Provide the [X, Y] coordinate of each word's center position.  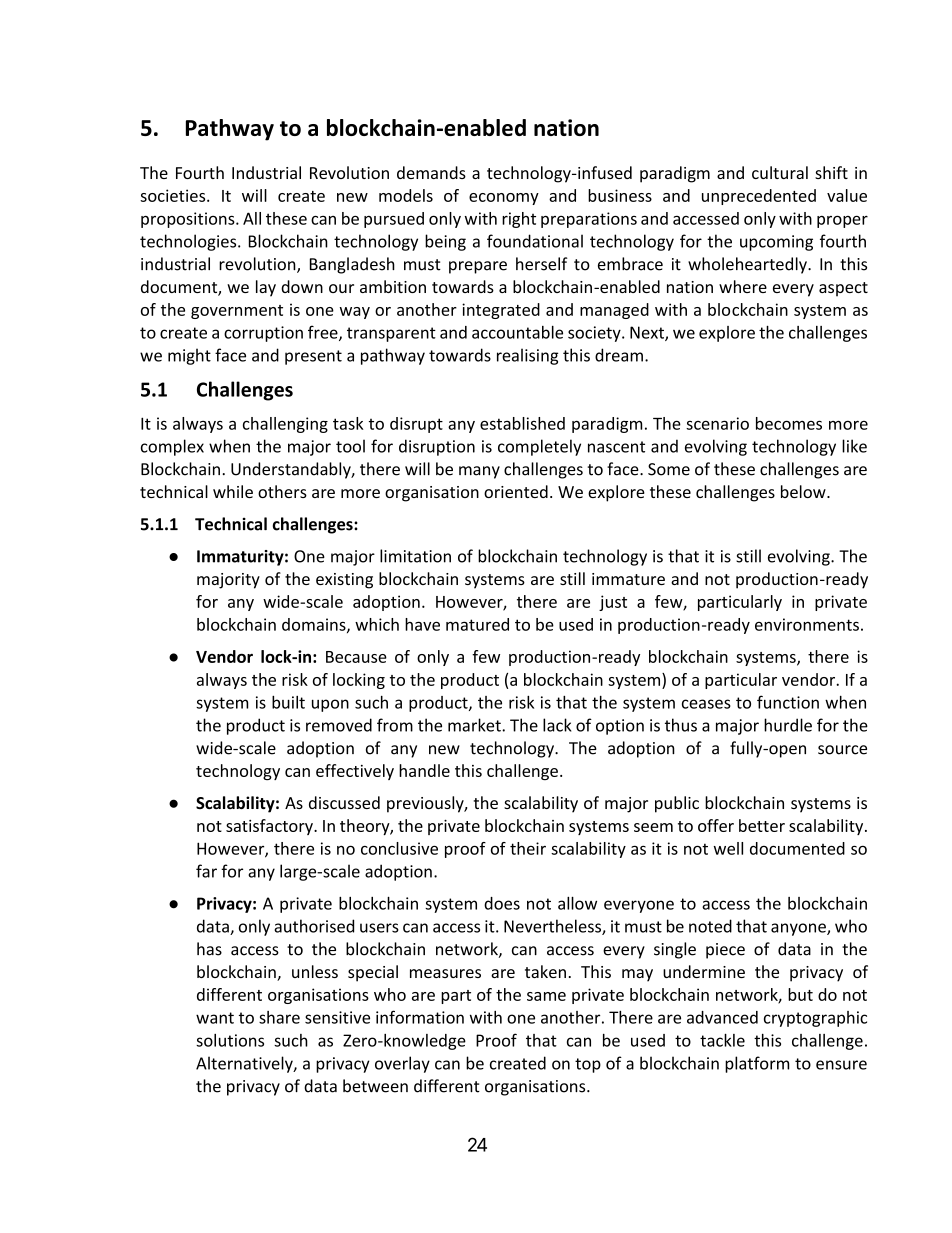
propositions [189, 220]
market [475, 725]
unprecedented [759, 197]
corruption [263, 334]
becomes [789, 423]
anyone [799, 929]
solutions [230, 1040]
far [206, 871]
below [804, 491]
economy [504, 199]
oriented [516, 491]
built [288, 702]
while [233, 491]
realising [527, 356]
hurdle [788, 725]
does [502, 903]
